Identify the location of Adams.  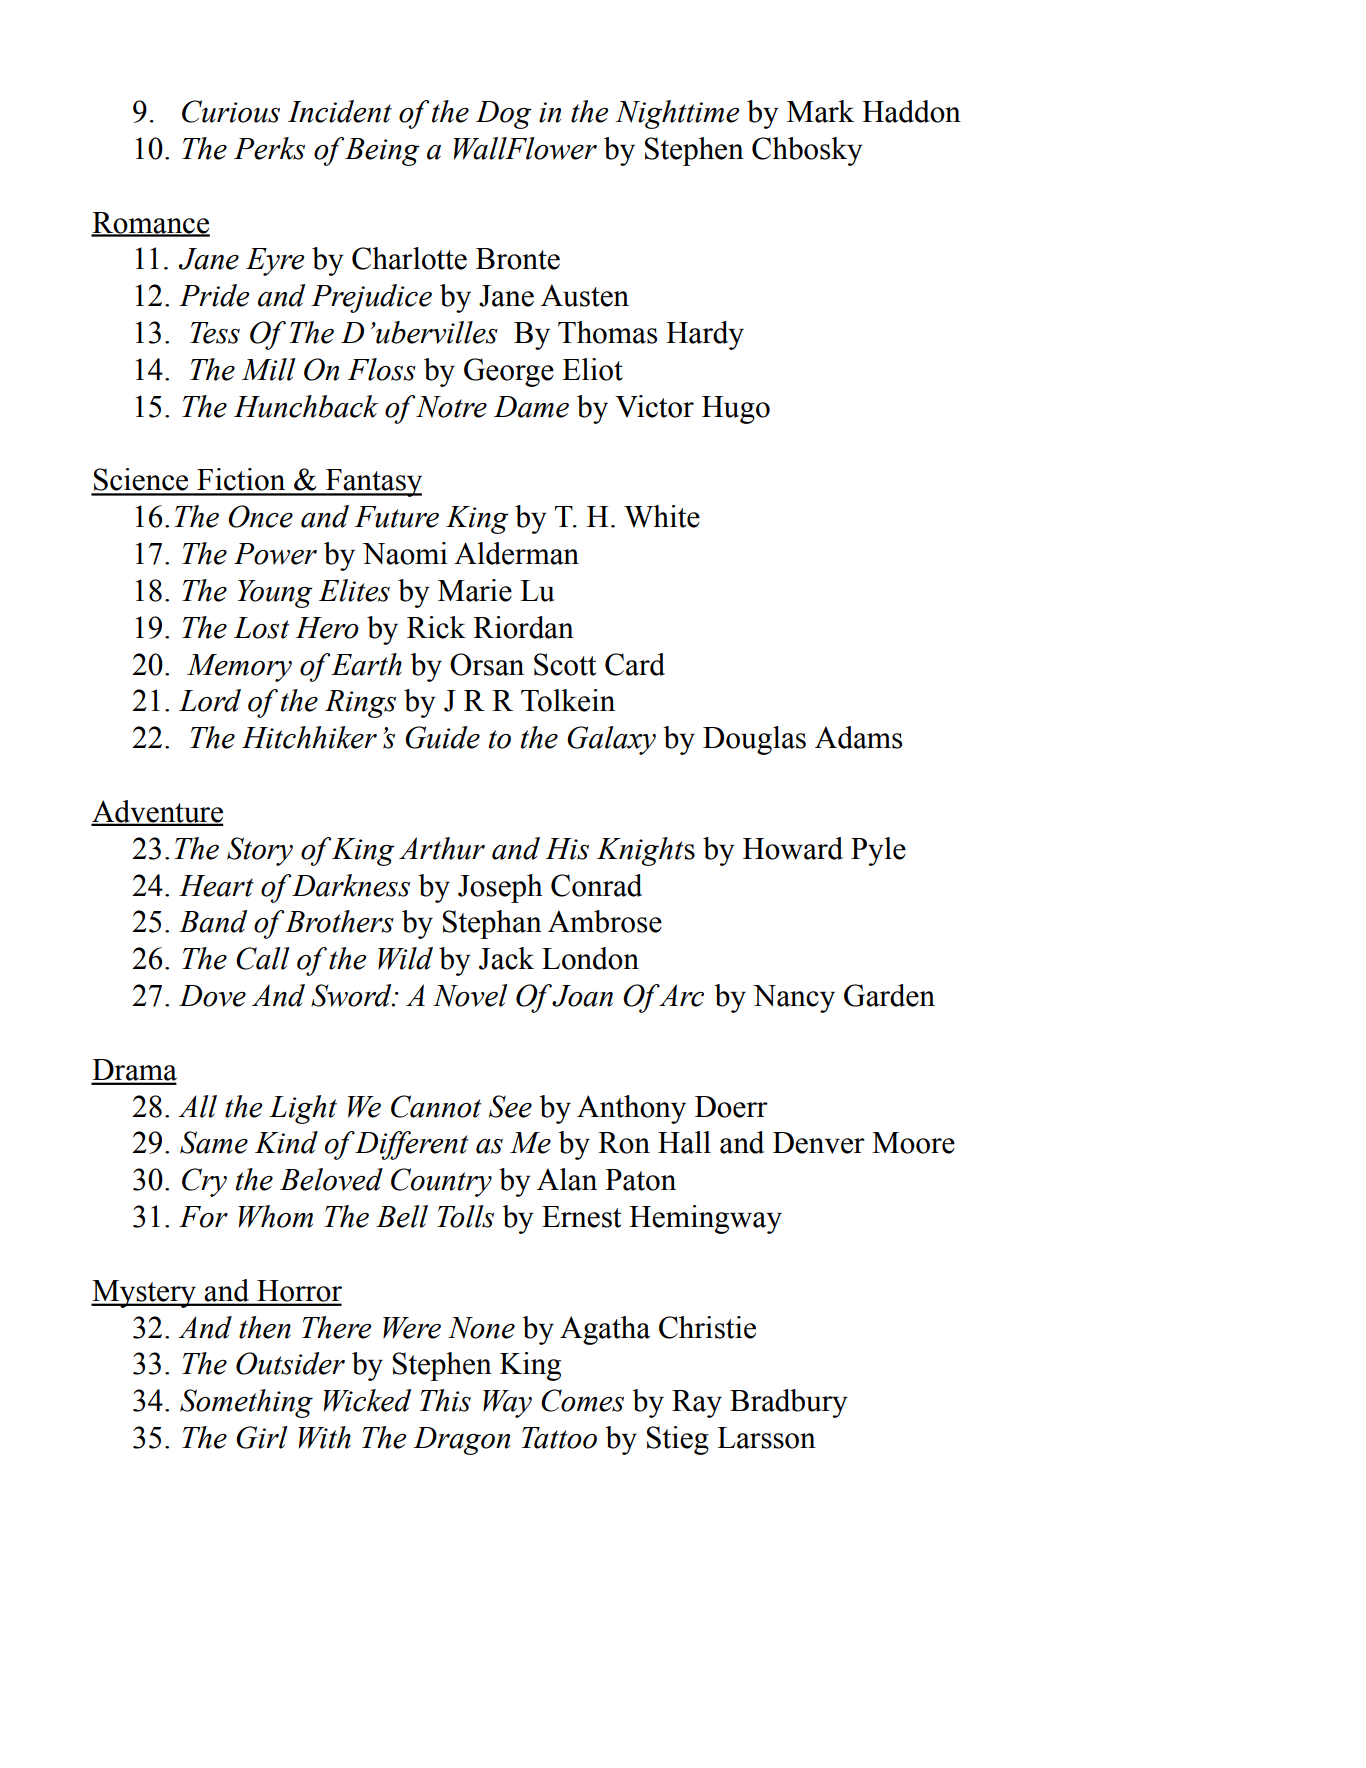
(858, 737).
